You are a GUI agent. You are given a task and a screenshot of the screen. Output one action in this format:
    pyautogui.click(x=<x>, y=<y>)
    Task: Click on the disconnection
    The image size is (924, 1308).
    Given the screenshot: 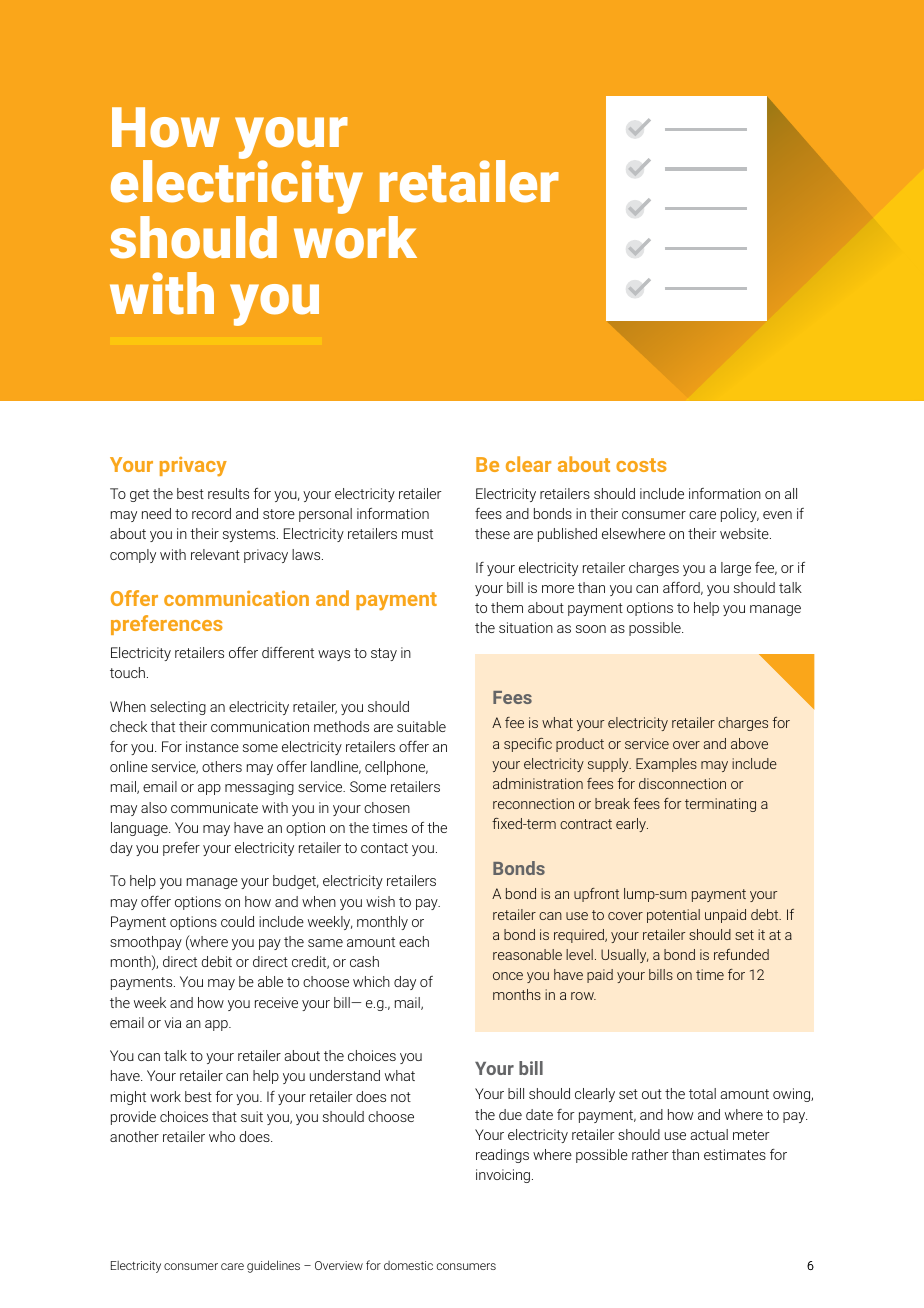 What is the action you would take?
    pyautogui.click(x=682, y=783)
